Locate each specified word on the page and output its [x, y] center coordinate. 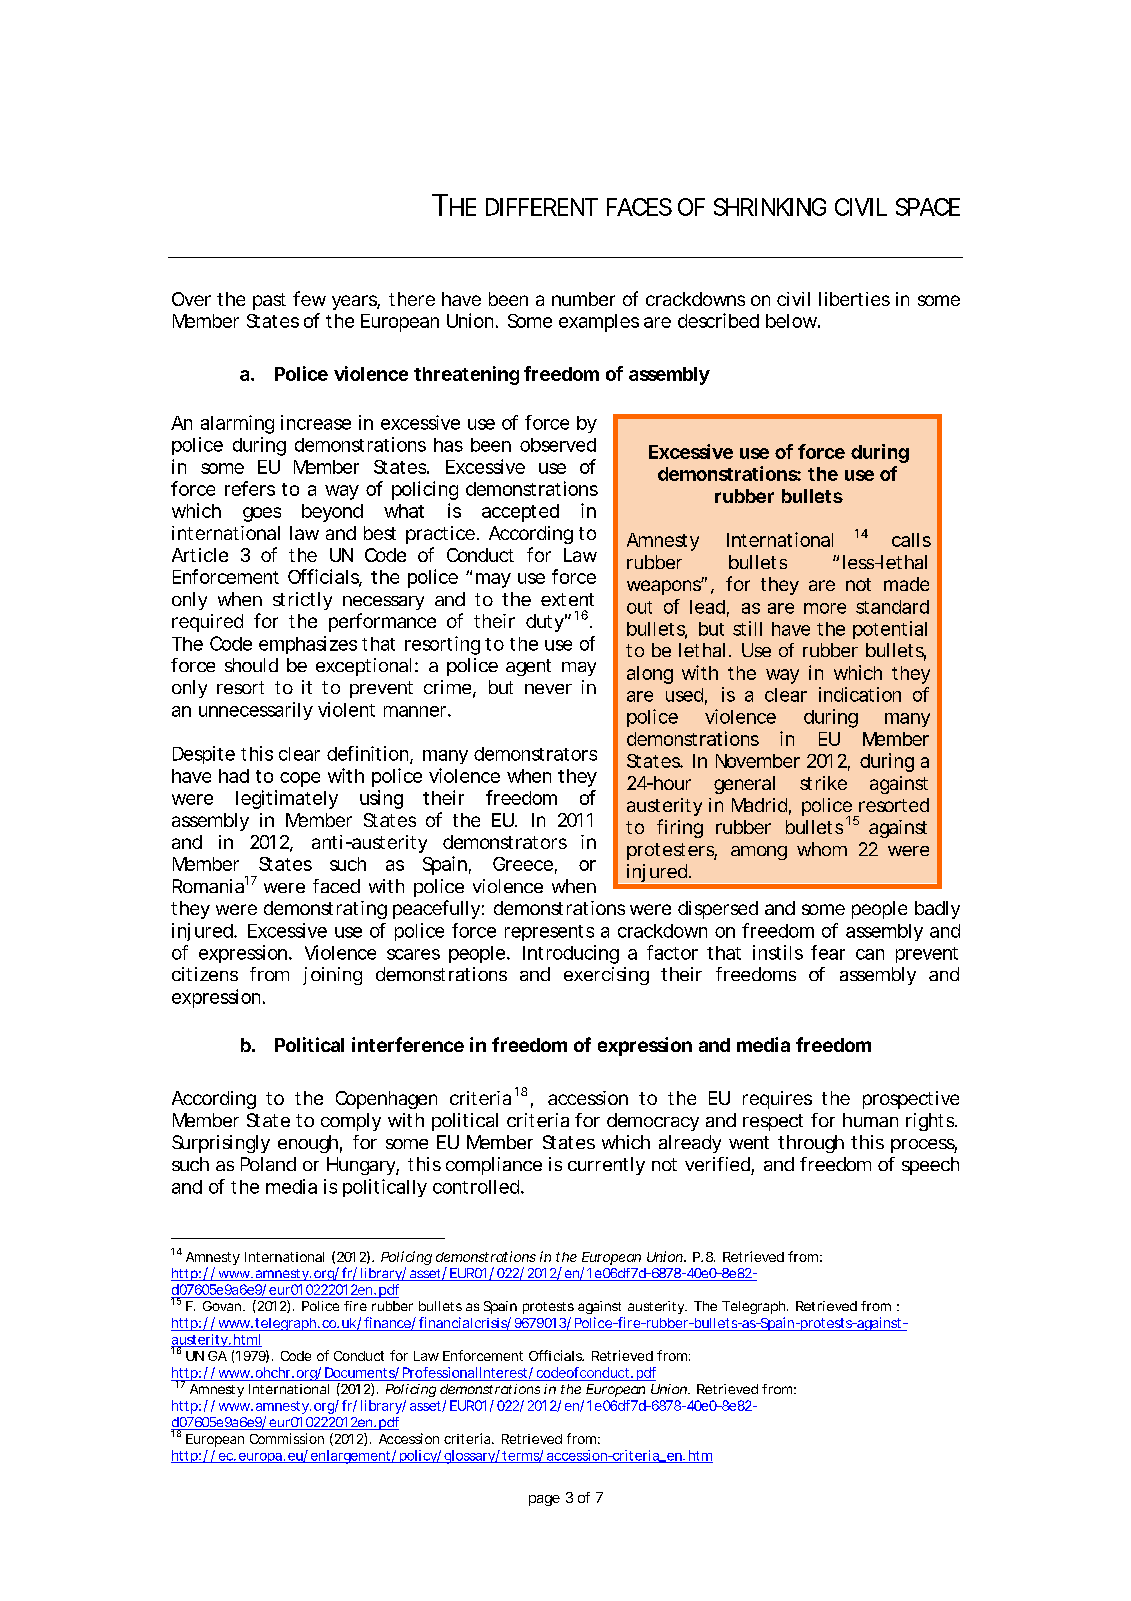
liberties [854, 299]
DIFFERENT [542, 207]
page [544, 1500]
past [269, 301]
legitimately [287, 799]
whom [822, 849]
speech [930, 1166]
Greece [523, 864]
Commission [287, 1438]
